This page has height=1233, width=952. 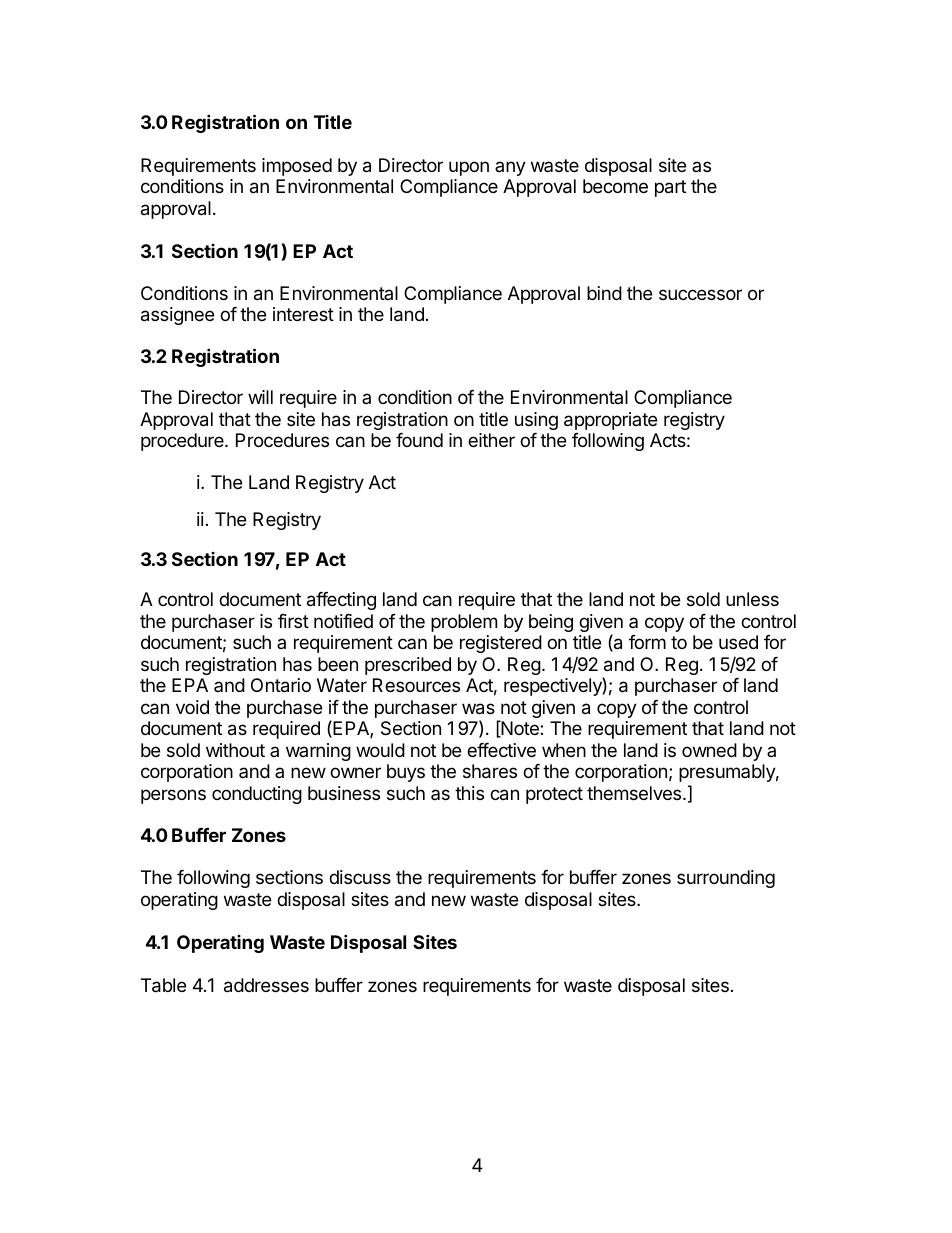 What do you see at coordinates (469, 168) in the page?
I see `upon` at bounding box center [469, 168].
